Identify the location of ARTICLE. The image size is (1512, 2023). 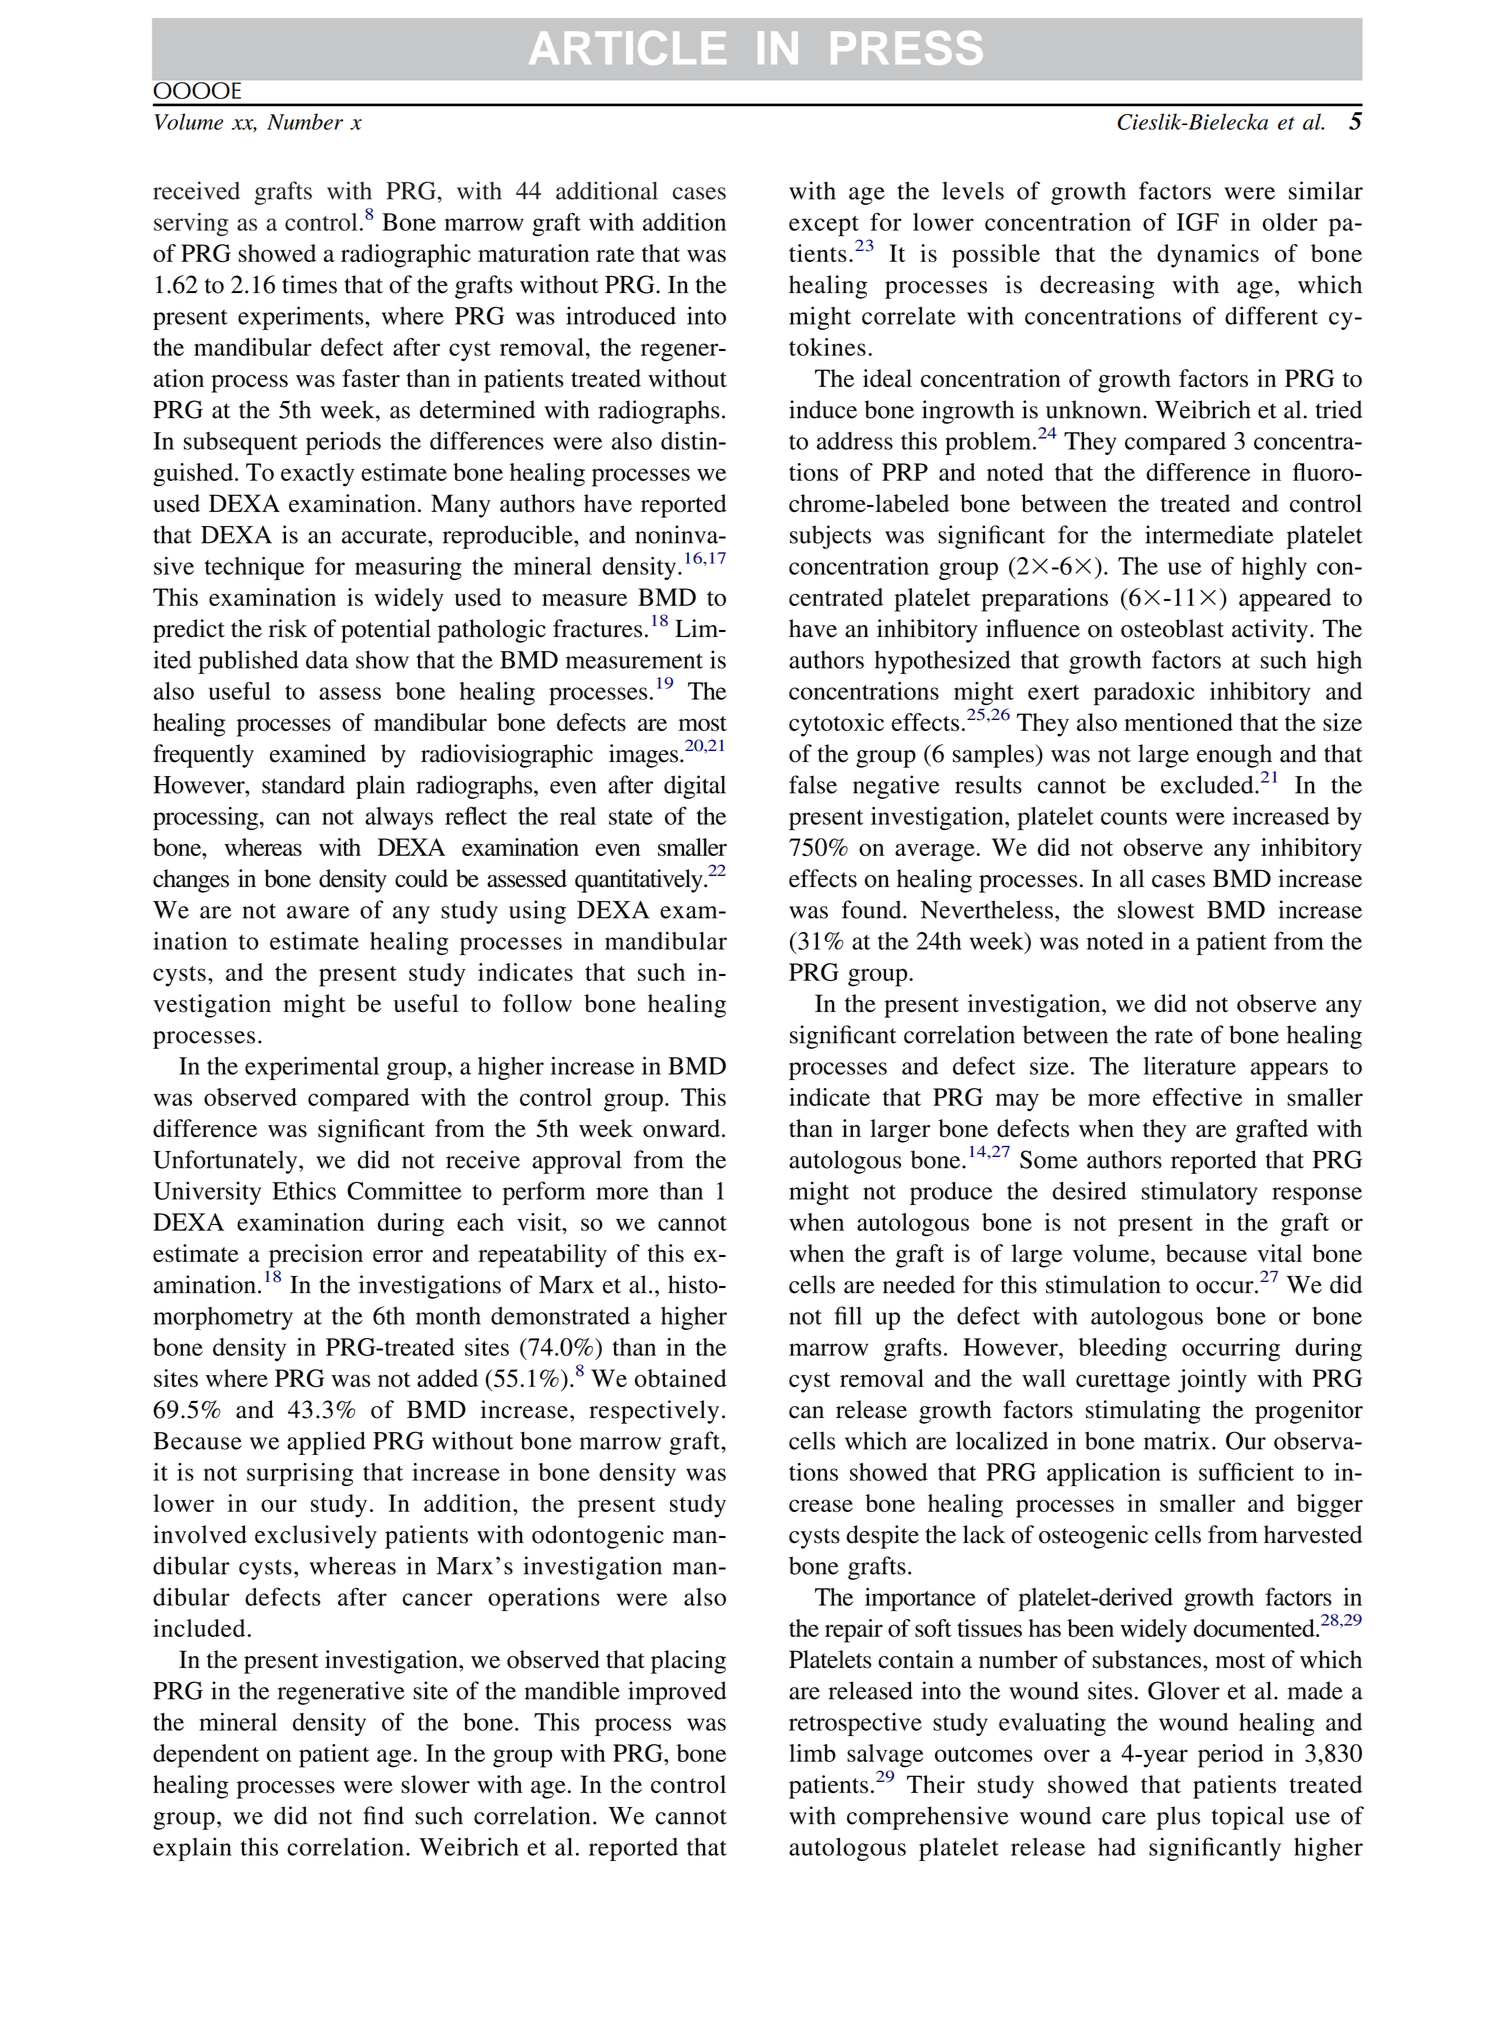
(627, 48).
